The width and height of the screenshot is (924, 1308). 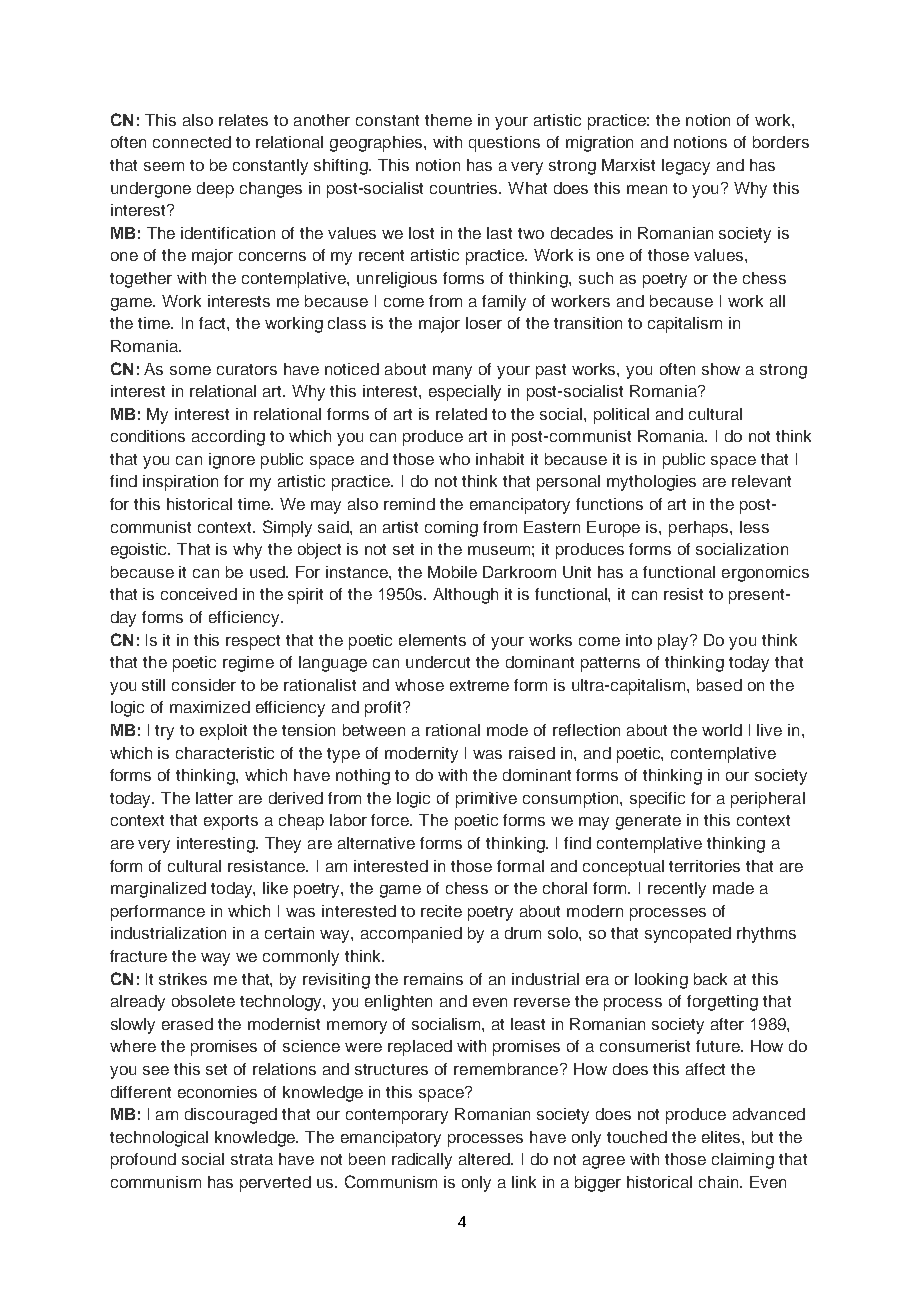 What do you see at coordinates (192, 142) in the screenshot?
I see `connected` at bounding box center [192, 142].
